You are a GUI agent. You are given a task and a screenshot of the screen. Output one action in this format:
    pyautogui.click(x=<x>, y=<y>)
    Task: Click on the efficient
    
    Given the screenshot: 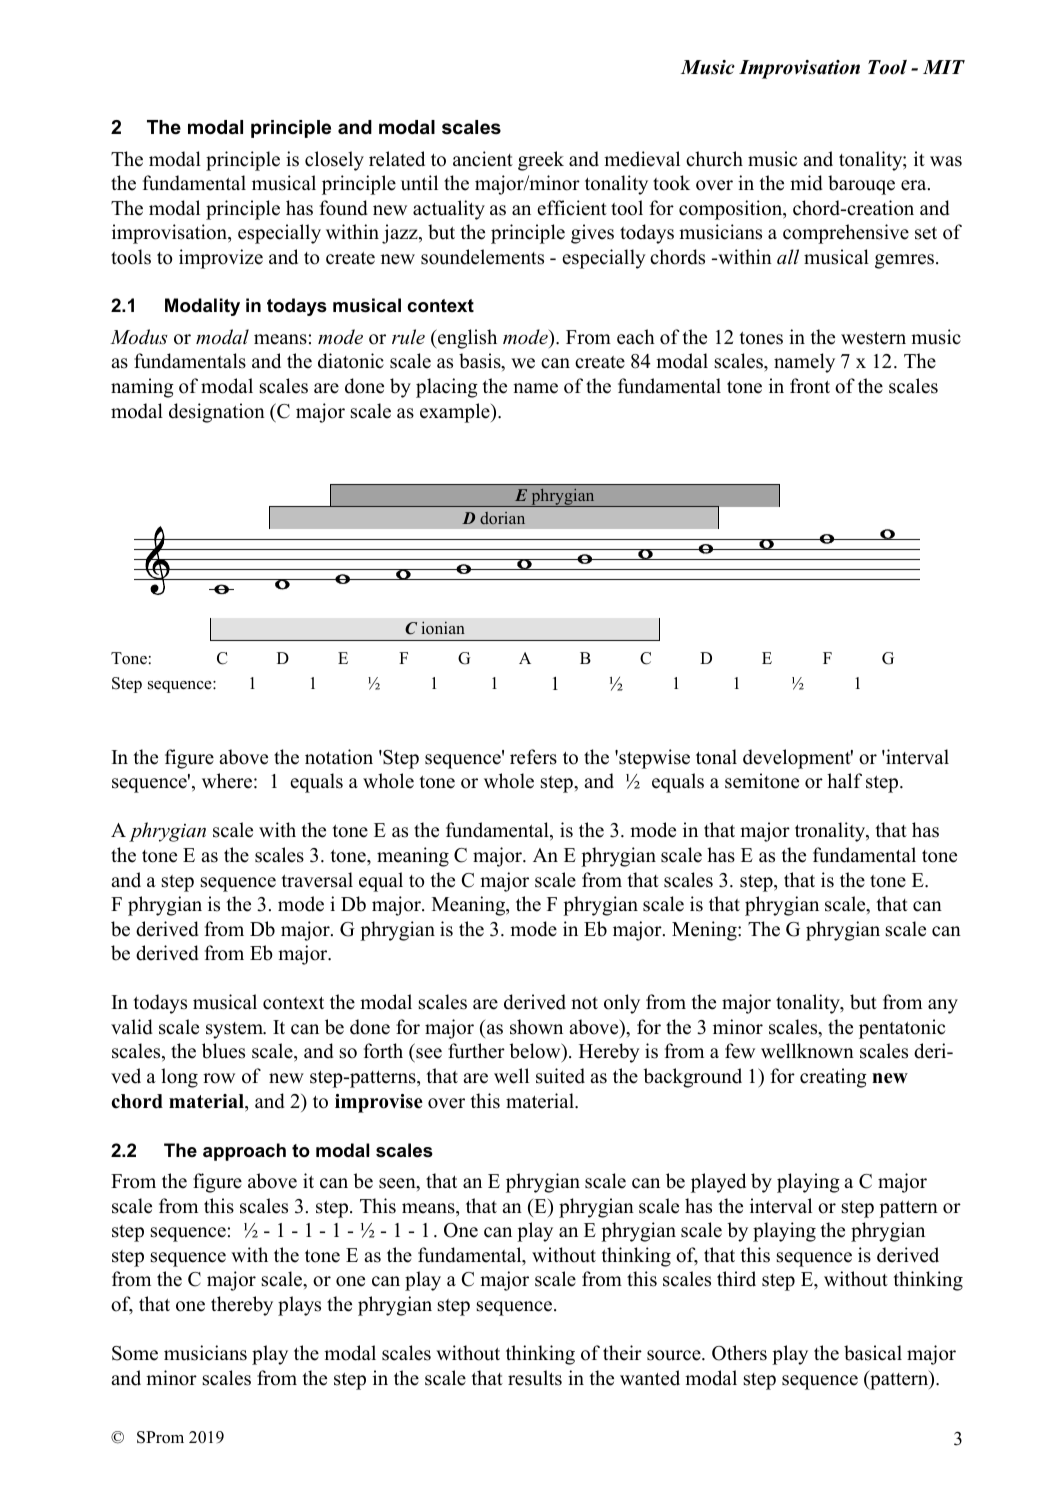 What is the action you would take?
    pyautogui.click(x=572, y=208)
